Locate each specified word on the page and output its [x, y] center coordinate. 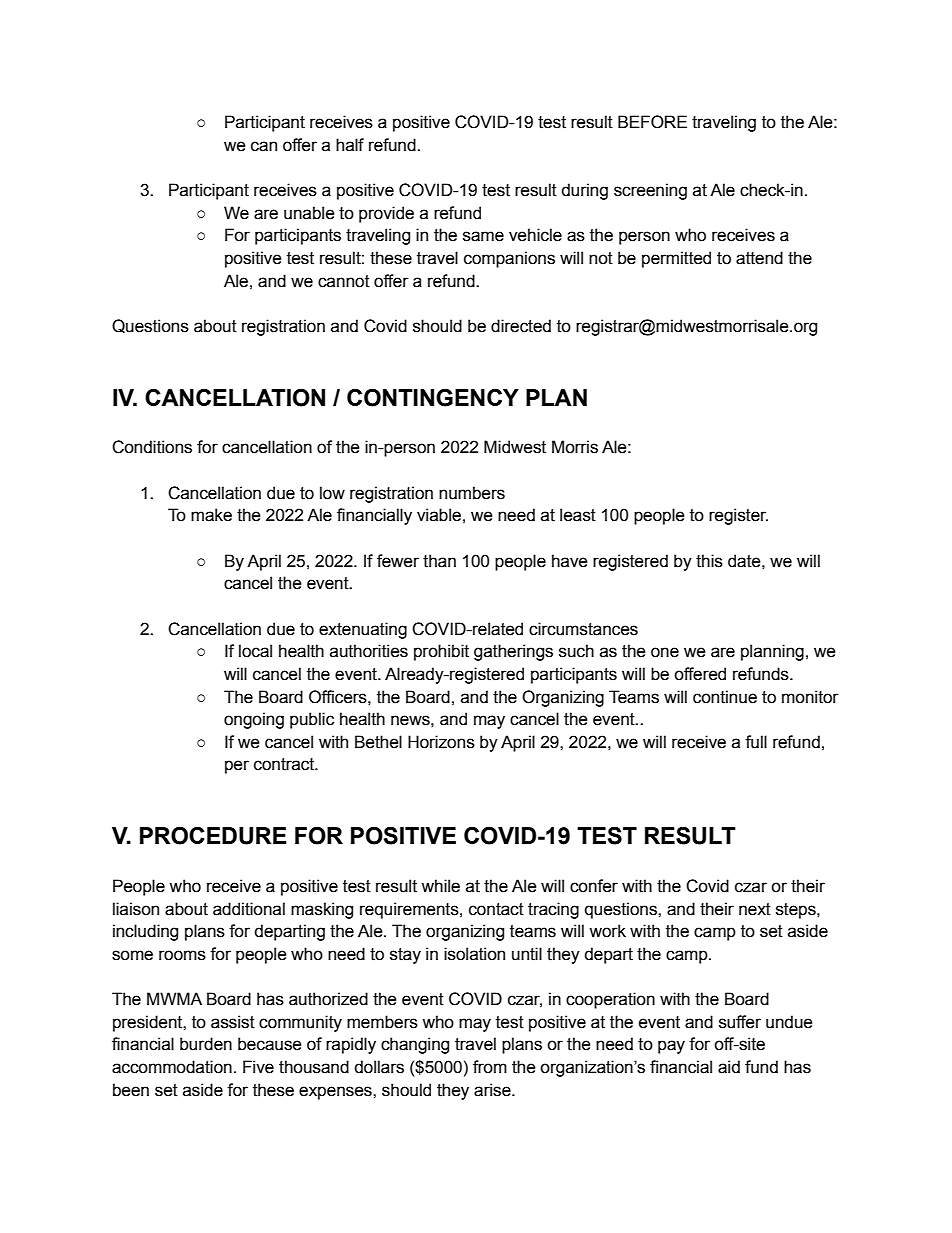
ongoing [254, 720]
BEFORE [652, 122]
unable [309, 213]
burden [206, 1044]
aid [729, 1067]
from [490, 1067]
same [483, 236]
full [756, 742]
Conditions [152, 447]
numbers [472, 493]
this [709, 561]
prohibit [441, 652]
